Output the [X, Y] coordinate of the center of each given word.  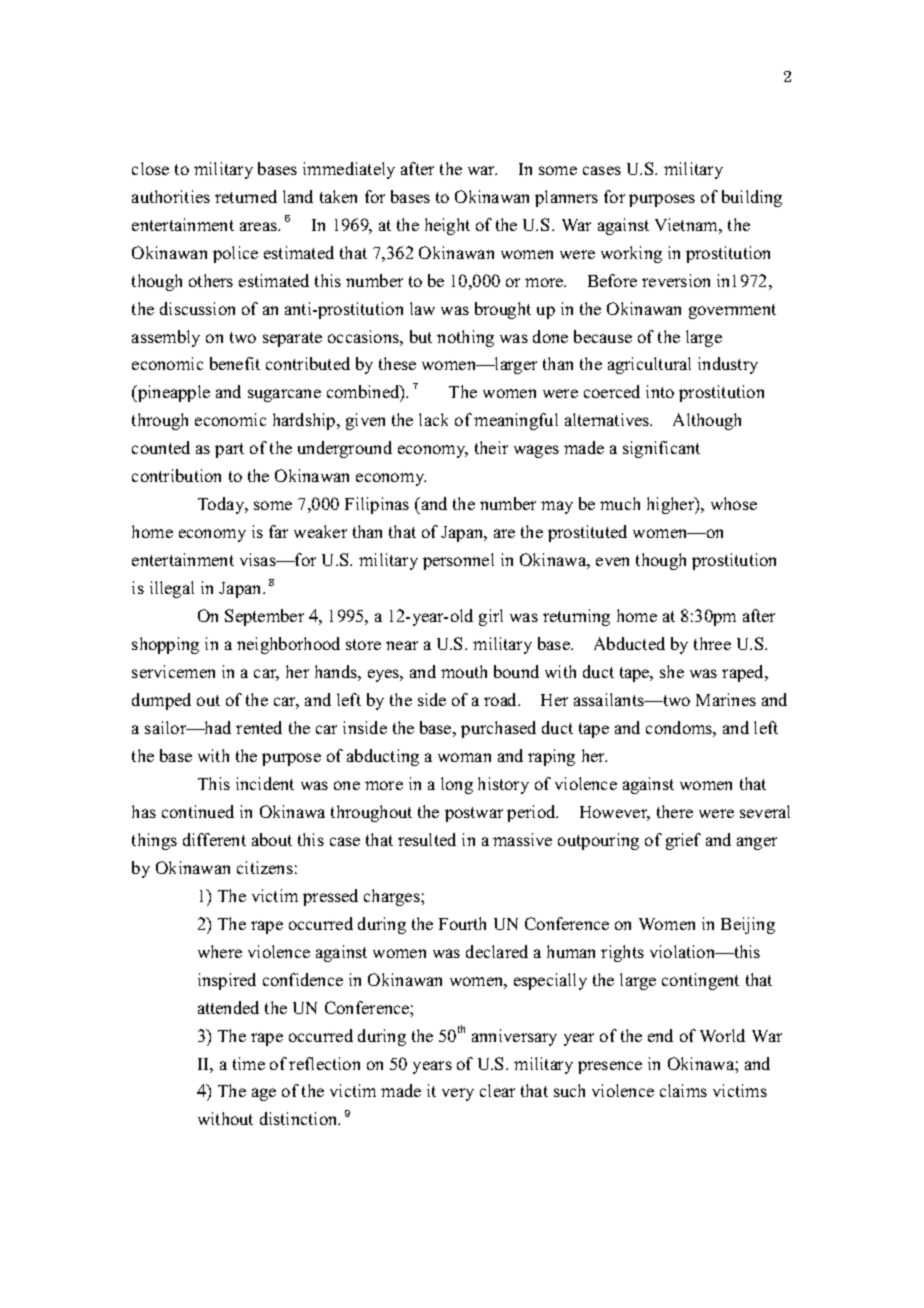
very [458, 1094]
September [264, 617]
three [712, 643]
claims [683, 1090]
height [447, 226]
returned [246, 196]
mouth [464, 671]
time [249, 1063]
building [752, 198]
